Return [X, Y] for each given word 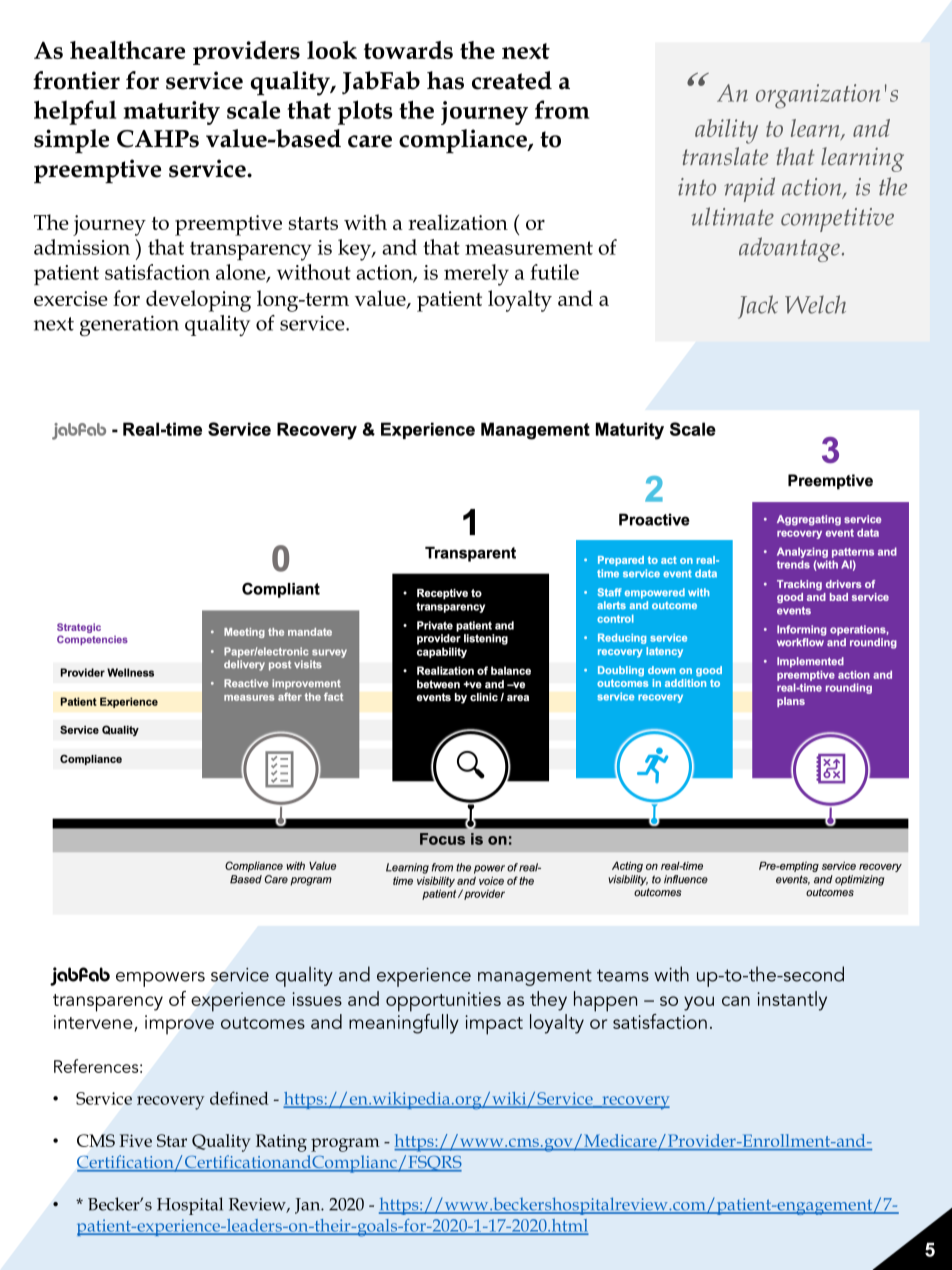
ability [726, 131]
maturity [171, 113]
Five [135, 1140]
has [445, 80]
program [345, 1145]
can [736, 1001]
